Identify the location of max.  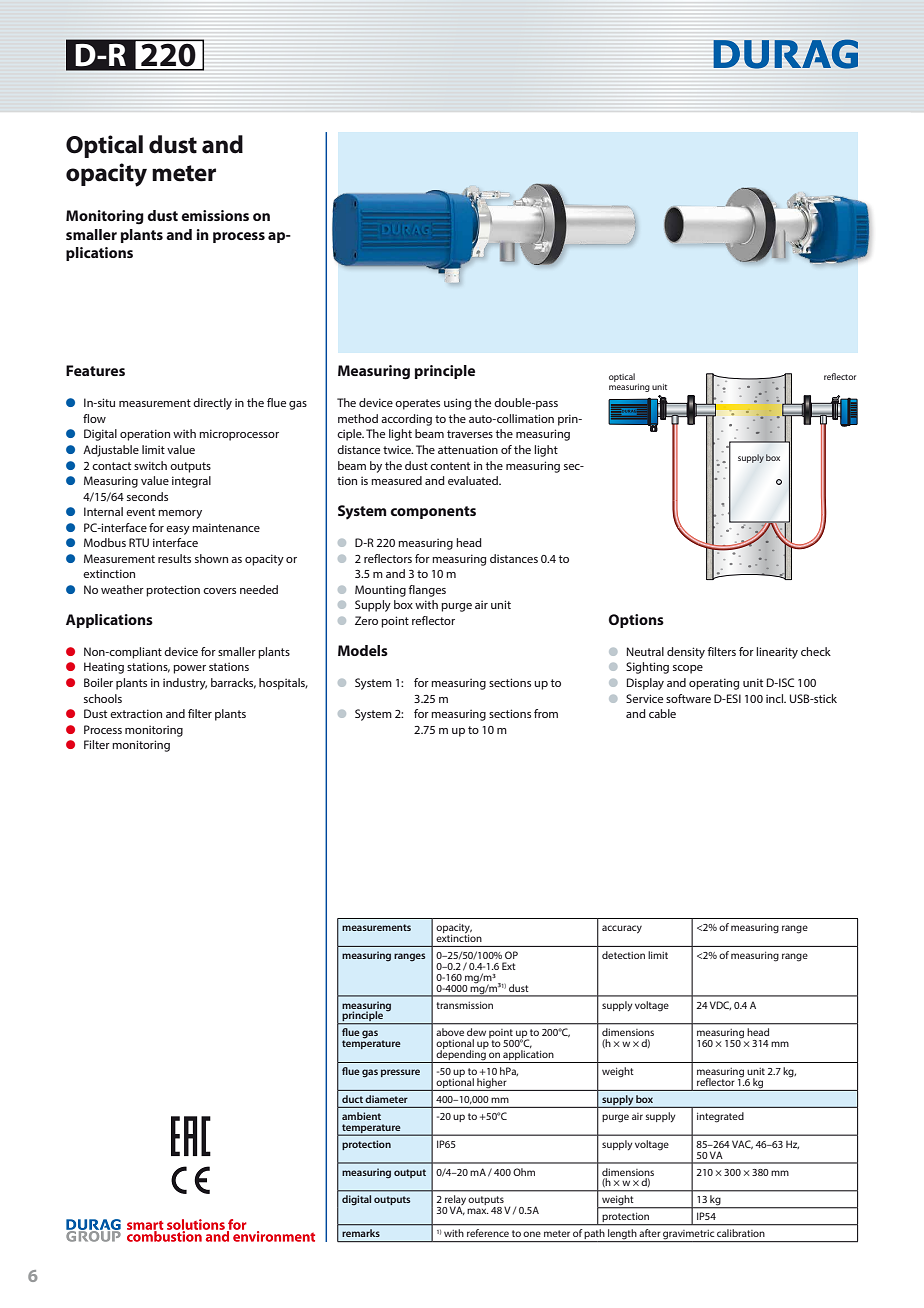
(478, 1211).
